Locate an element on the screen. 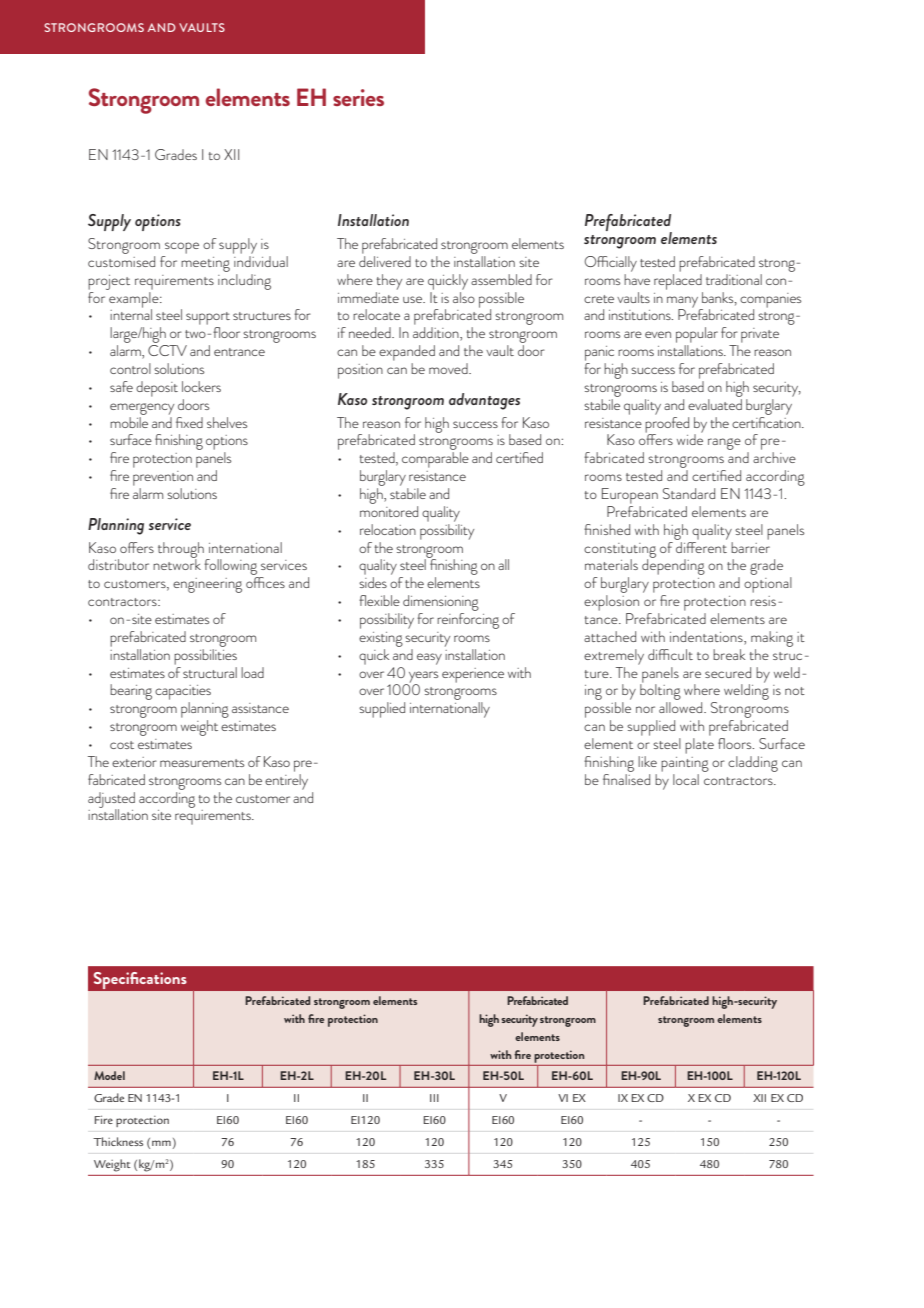  engineering is located at coordinates (207, 585).
